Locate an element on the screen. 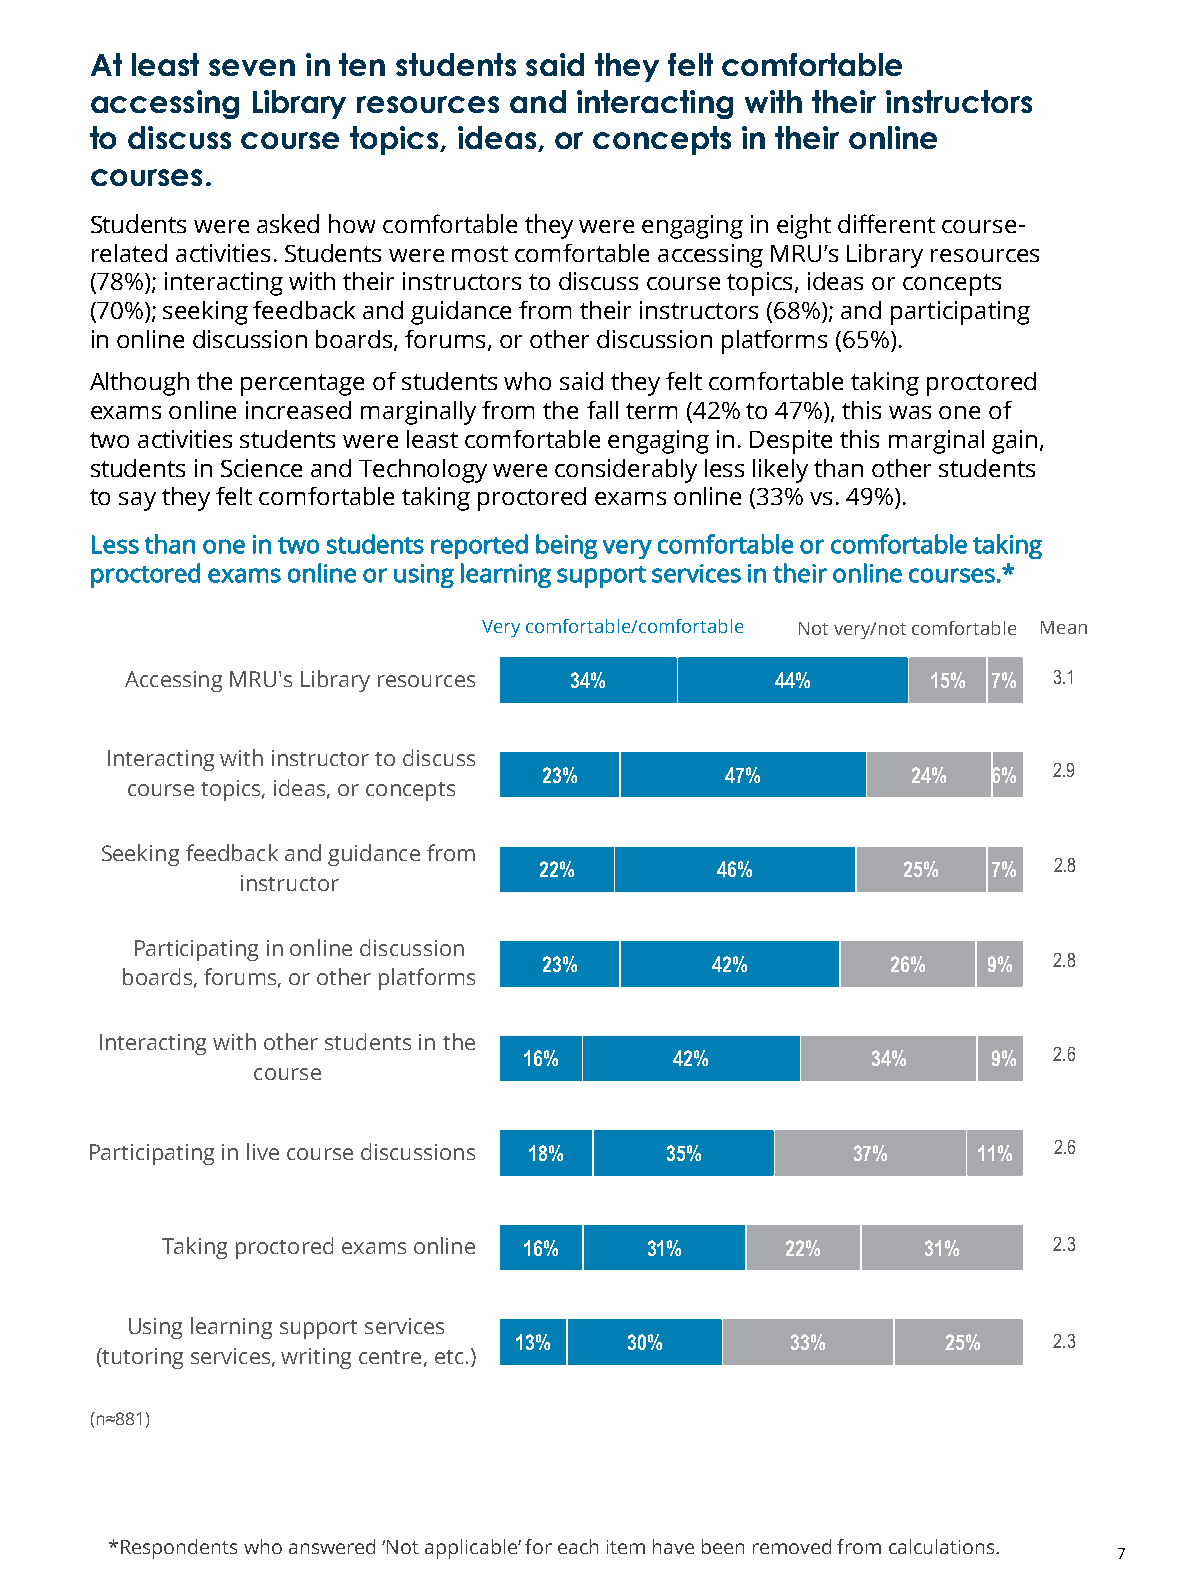 This screenshot has width=1180, height=1574. say is located at coordinates (137, 501).
